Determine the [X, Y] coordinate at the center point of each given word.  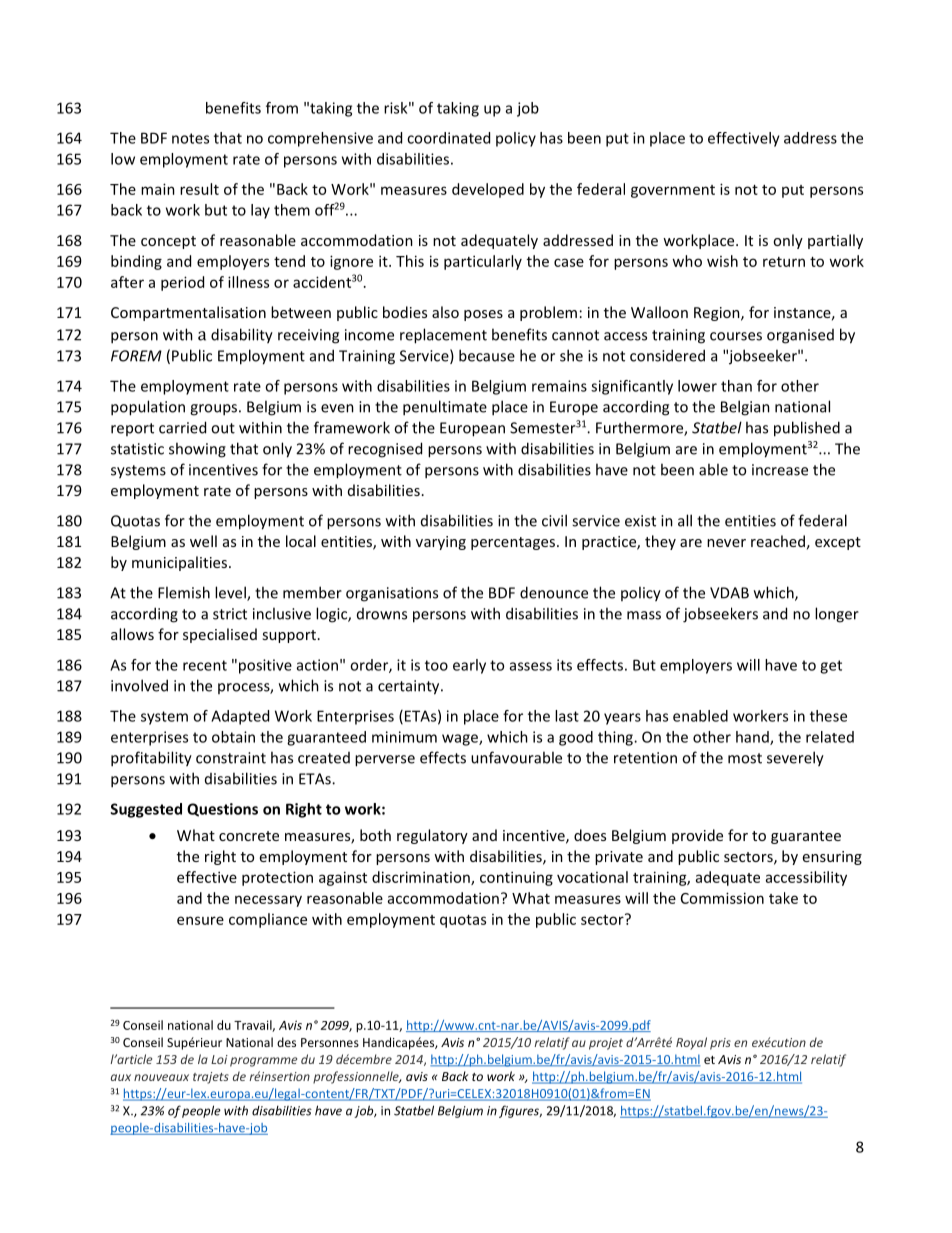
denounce [554, 592]
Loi [219, 1059]
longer [837, 615]
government [673, 191]
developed [488, 190]
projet [606, 1044]
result [199, 189]
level [231, 593]
